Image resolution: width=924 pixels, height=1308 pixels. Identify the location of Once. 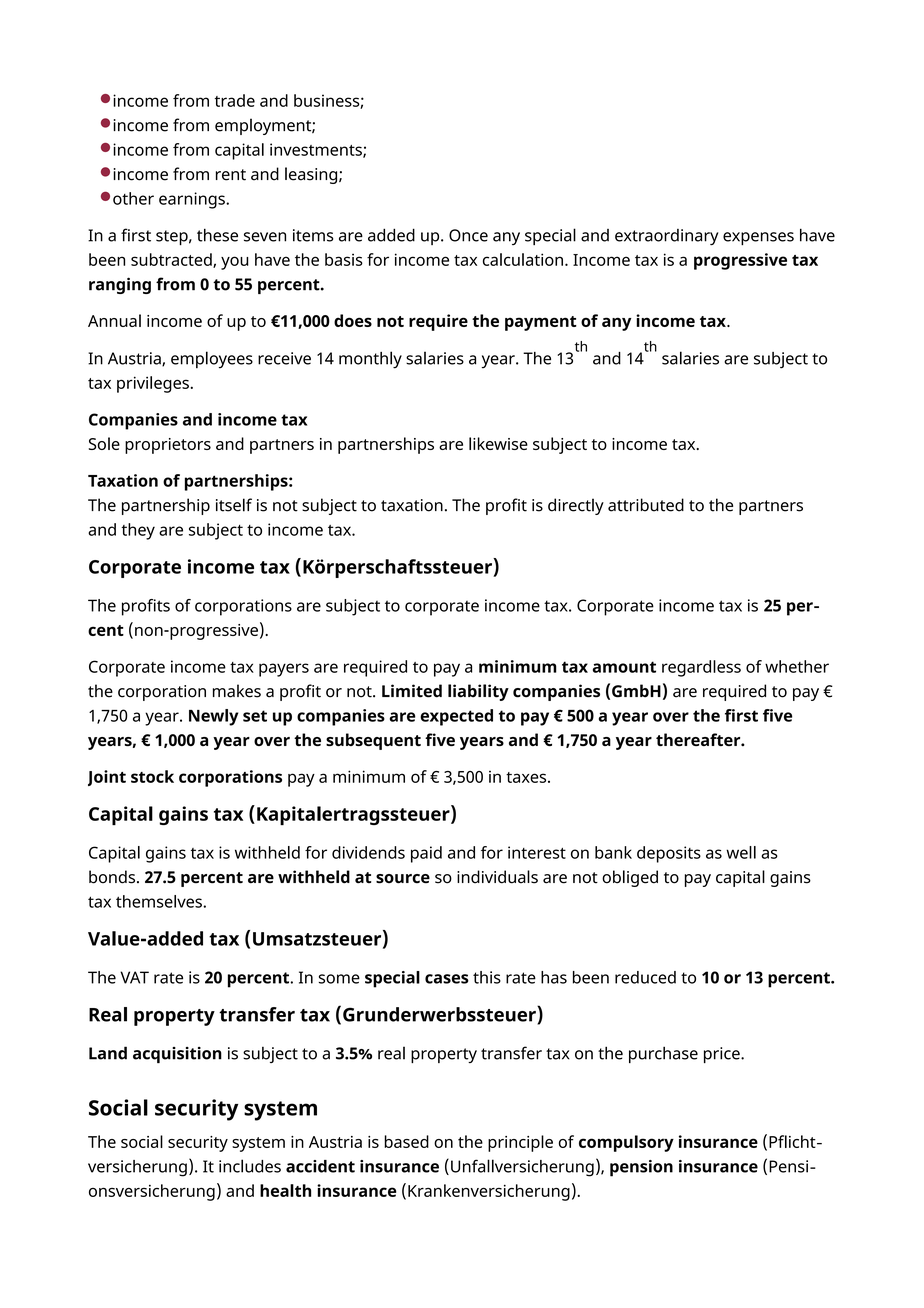
(468, 235).
